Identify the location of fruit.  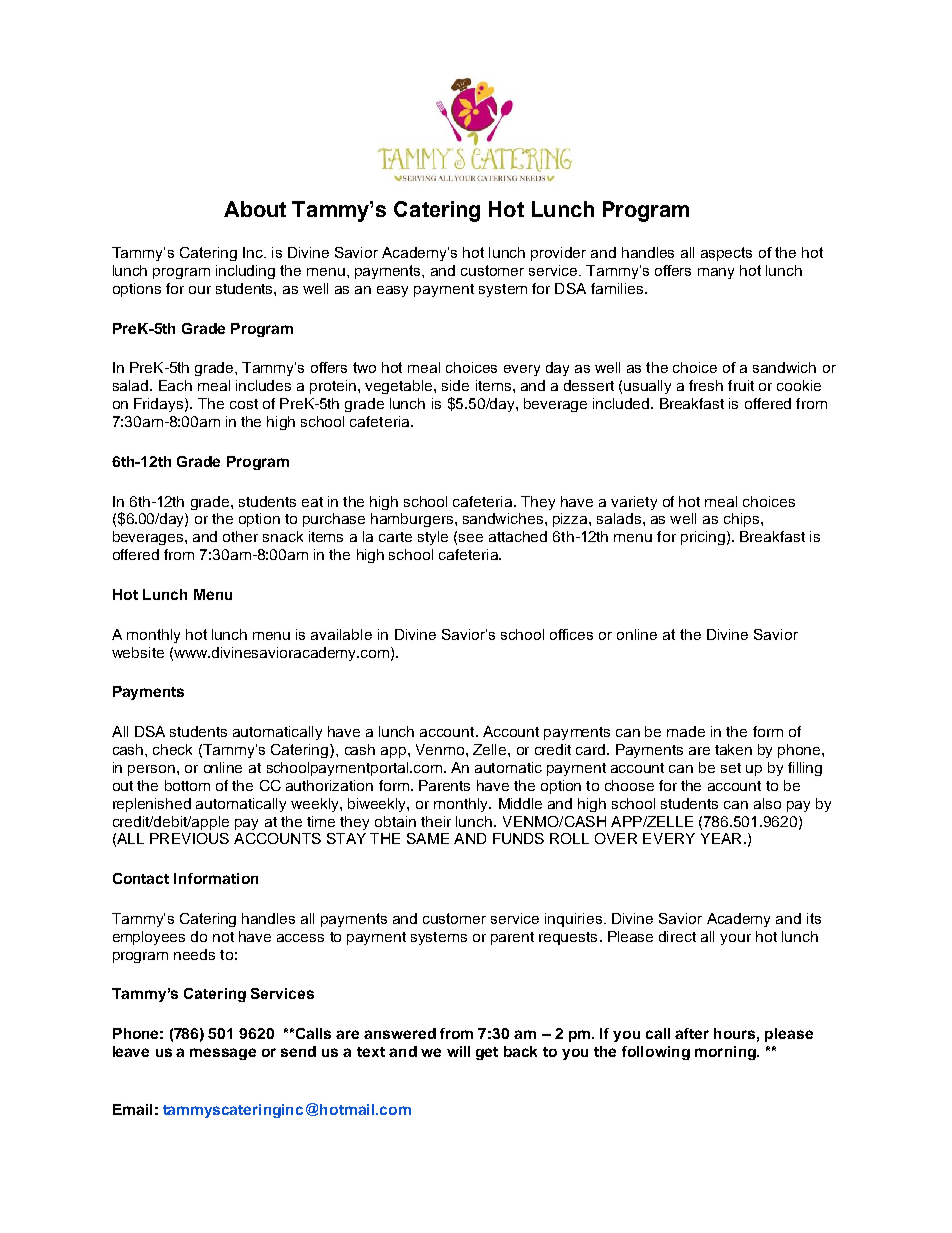
(741, 385).
